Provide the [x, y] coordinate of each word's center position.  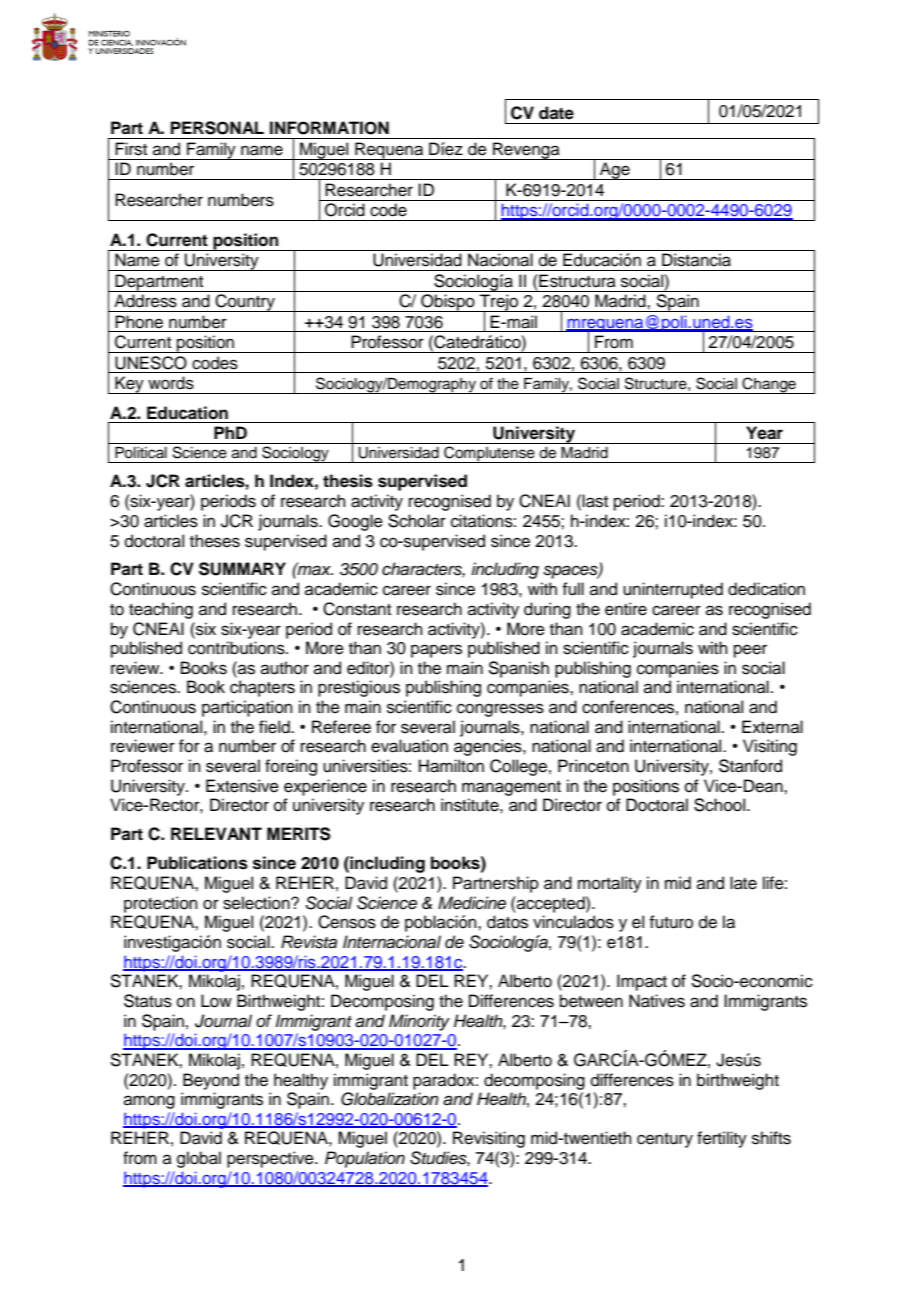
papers [436, 651]
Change [769, 385]
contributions [237, 648]
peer [750, 651]
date [556, 113]
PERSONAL [217, 128]
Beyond [211, 1081]
